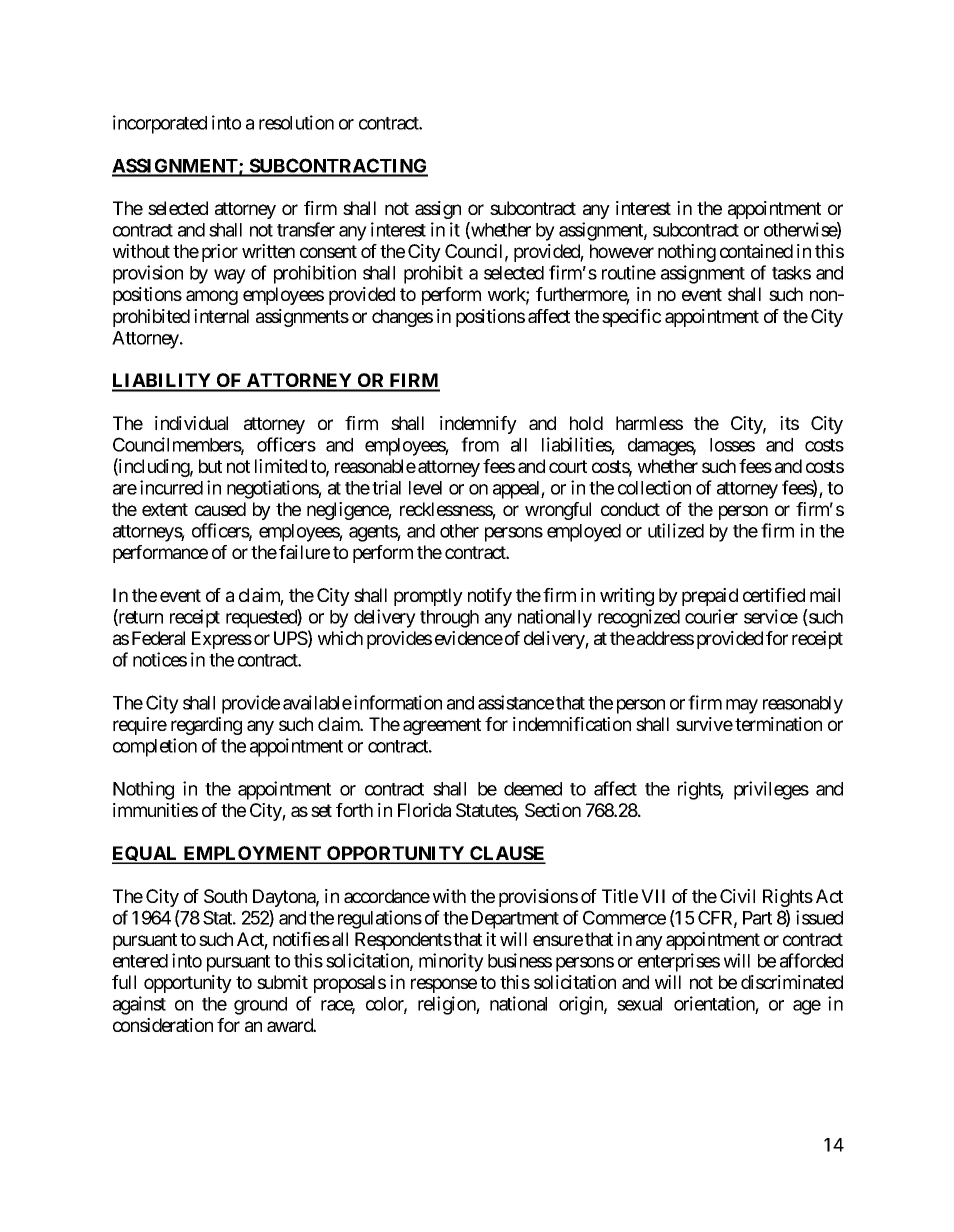  Describe the element at coordinates (220, 509) in the document. I see `caused` at that location.
